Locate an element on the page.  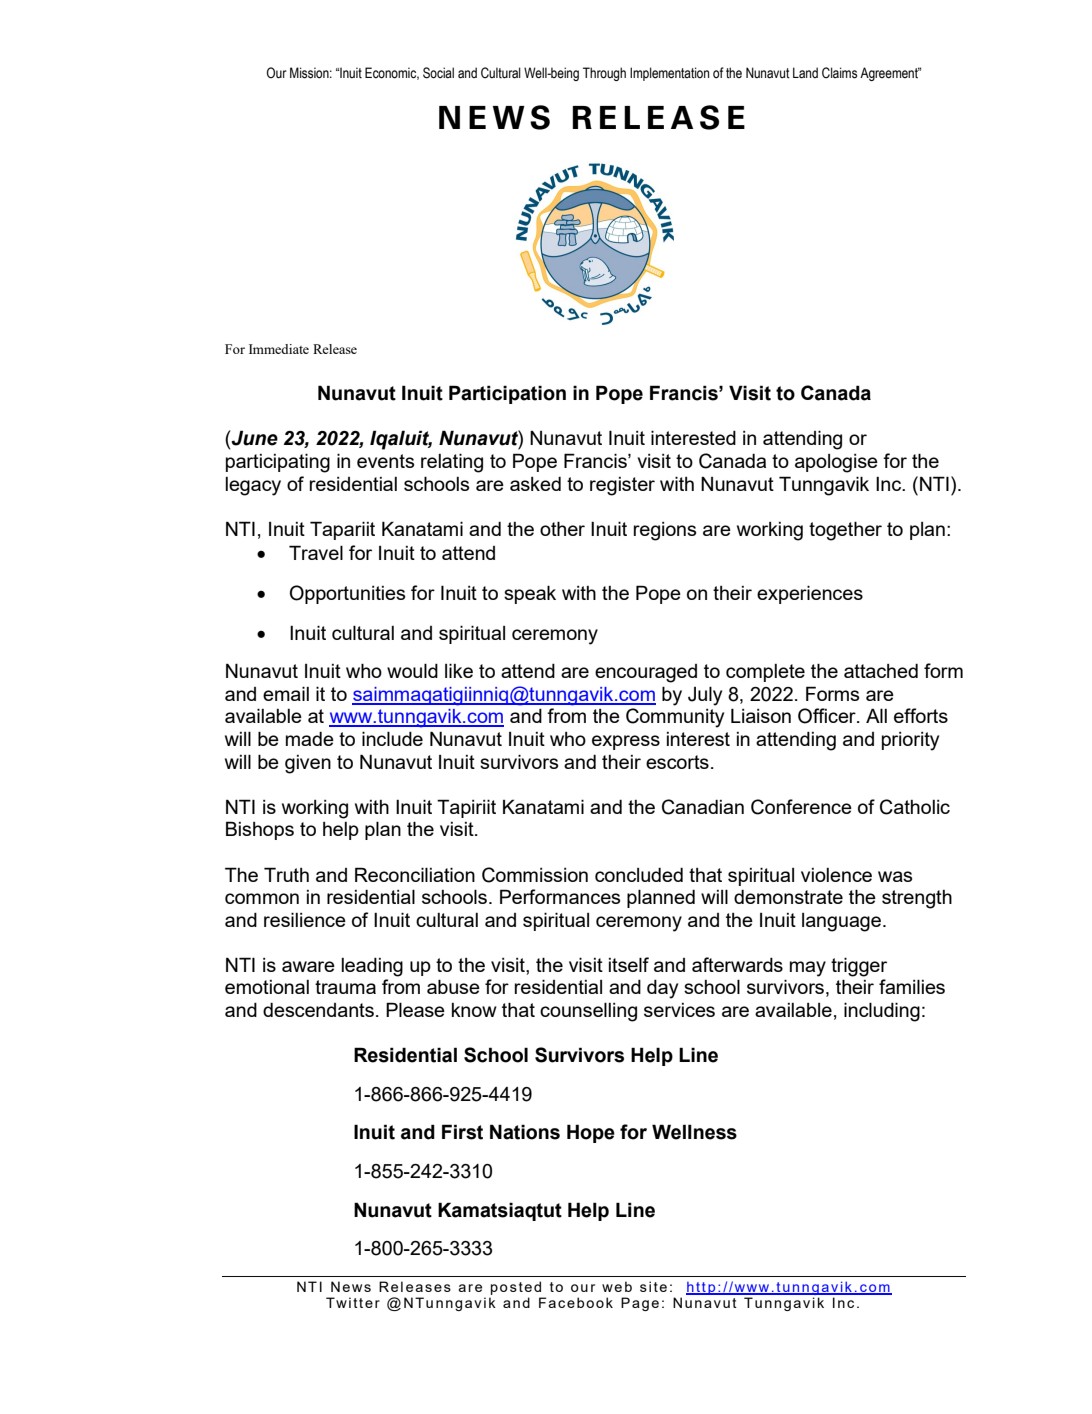
Travel is located at coordinates (316, 552).
